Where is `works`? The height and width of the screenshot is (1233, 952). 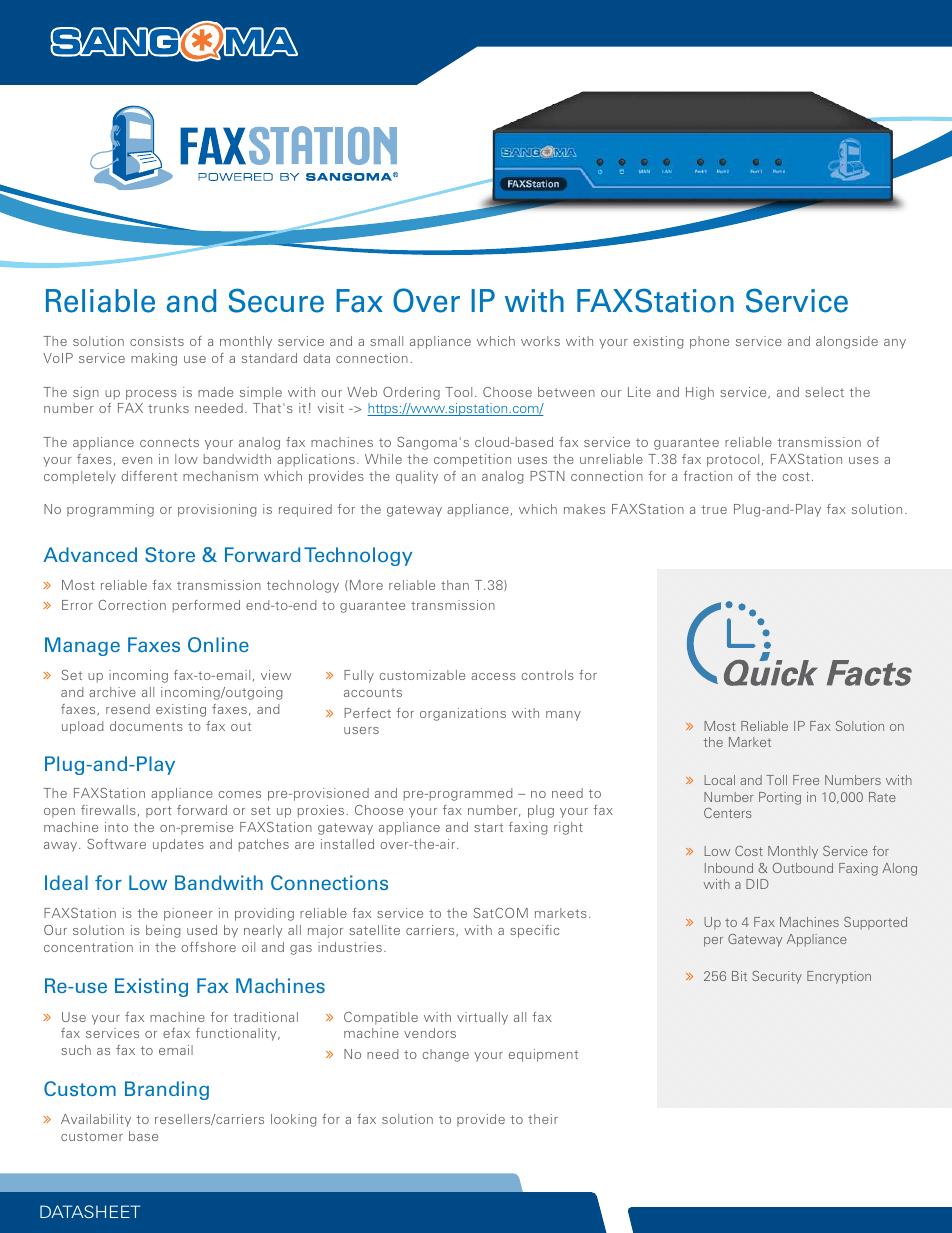 works is located at coordinates (540, 341).
